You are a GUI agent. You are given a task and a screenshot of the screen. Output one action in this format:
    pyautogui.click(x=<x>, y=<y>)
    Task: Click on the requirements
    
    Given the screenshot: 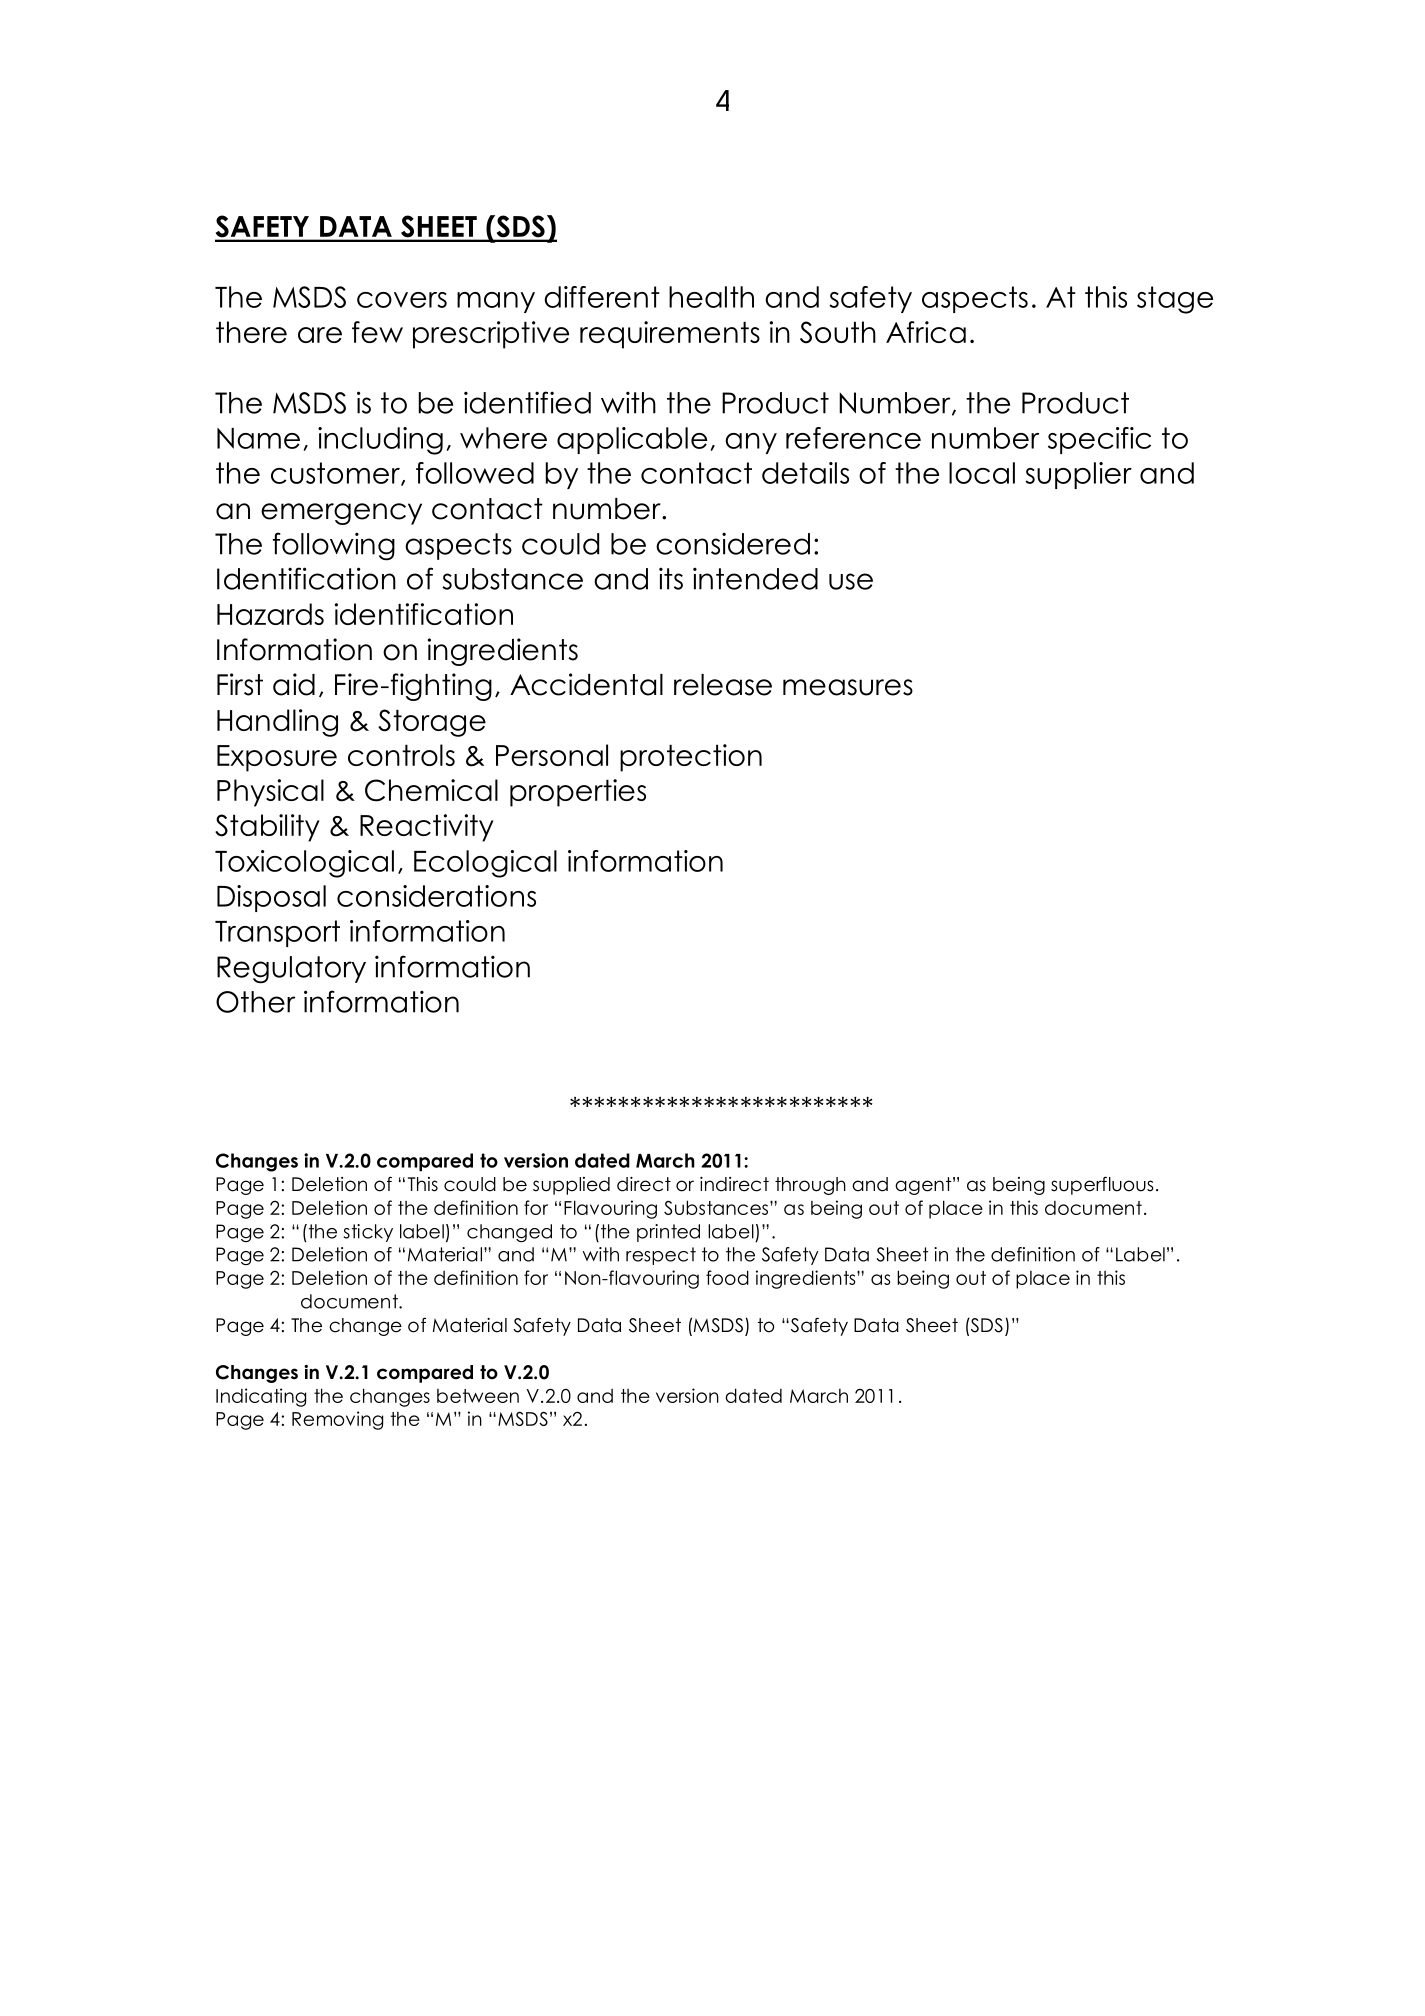 What is the action you would take?
    pyautogui.click(x=670, y=335)
